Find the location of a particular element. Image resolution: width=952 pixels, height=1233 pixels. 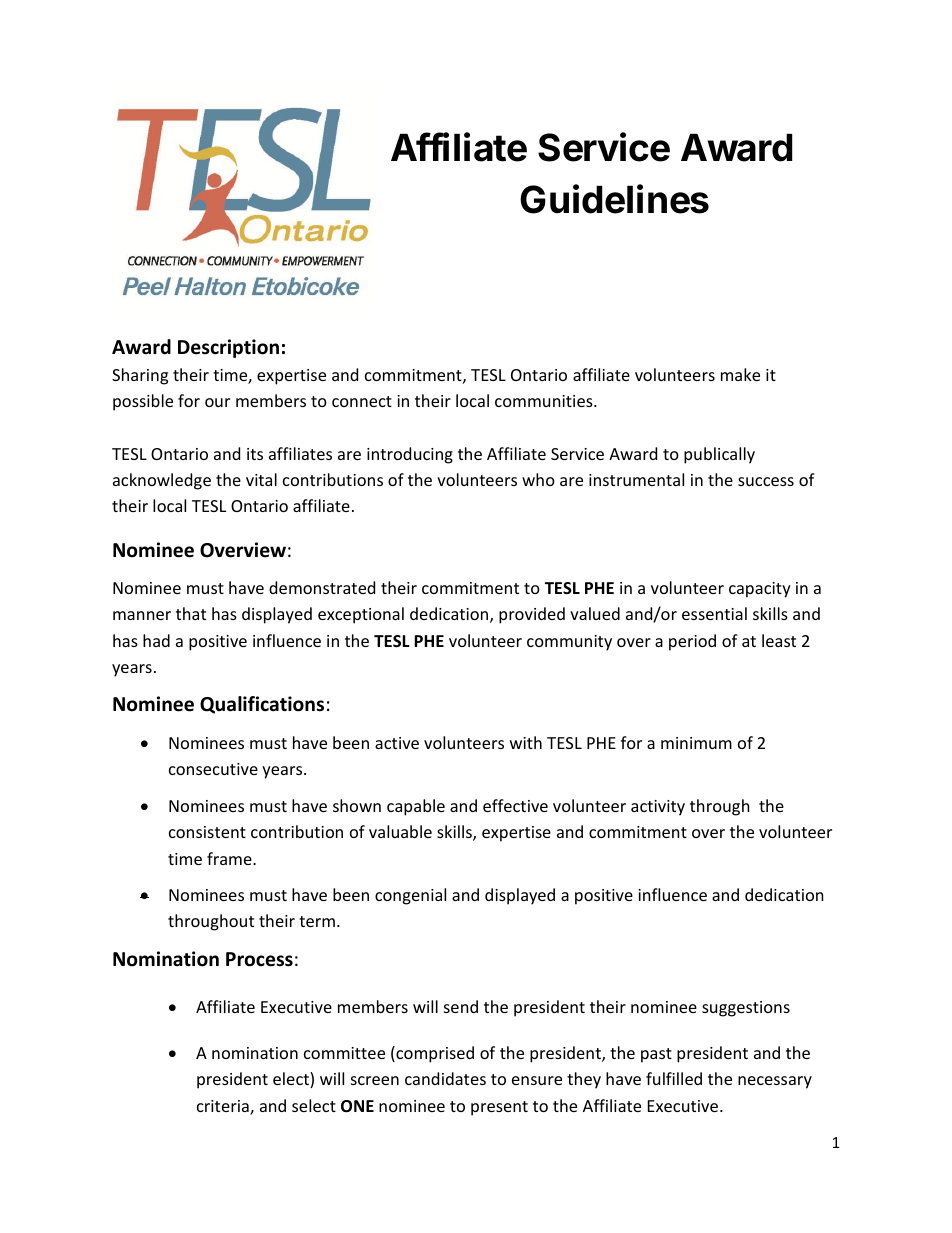

Guidelines is located at coordinates (614, 199).
